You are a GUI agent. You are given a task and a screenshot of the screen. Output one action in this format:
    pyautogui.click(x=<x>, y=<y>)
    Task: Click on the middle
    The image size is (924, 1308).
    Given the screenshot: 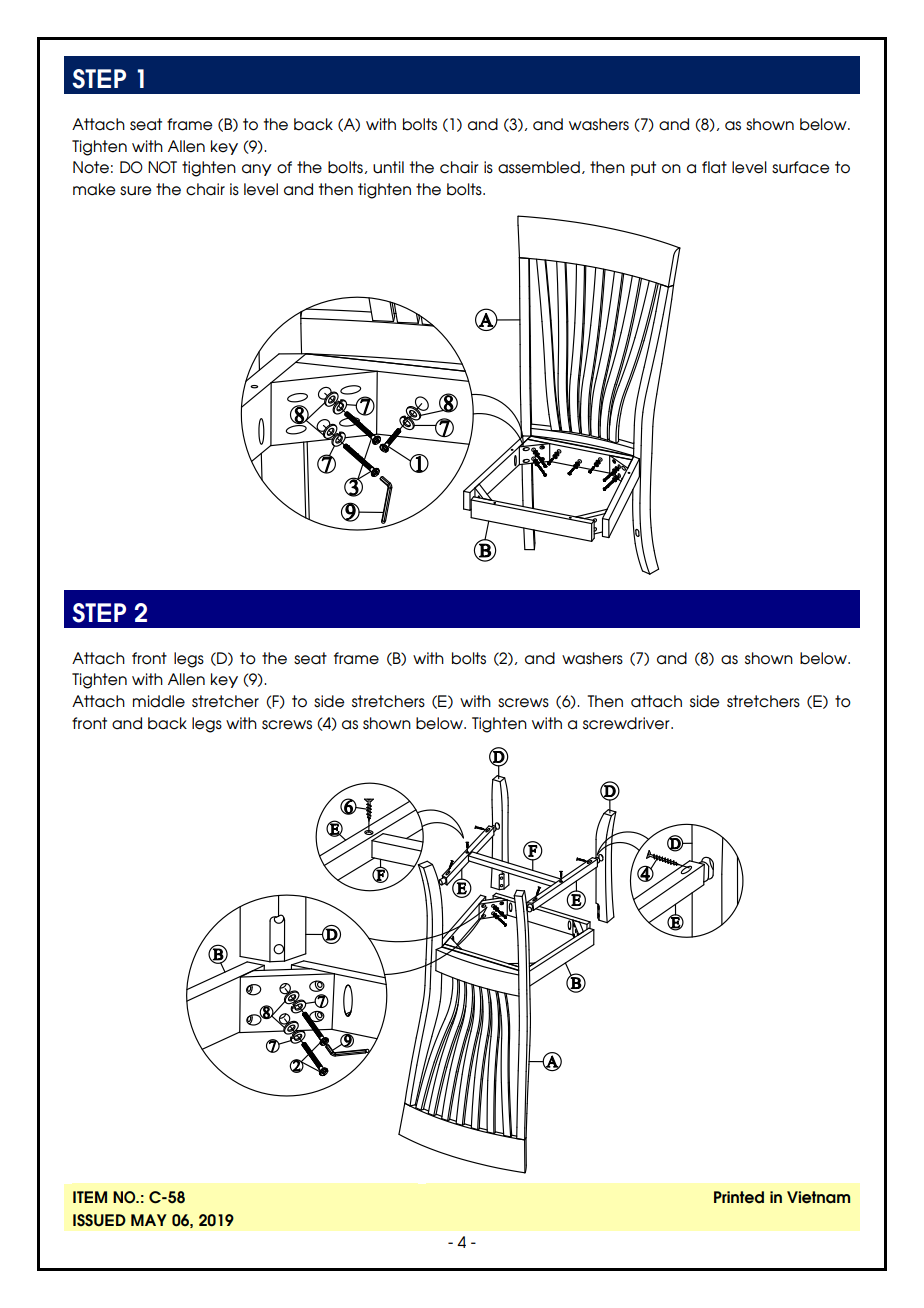 What is the action you would take?
    pyautogui.click(x=159, y=701)
